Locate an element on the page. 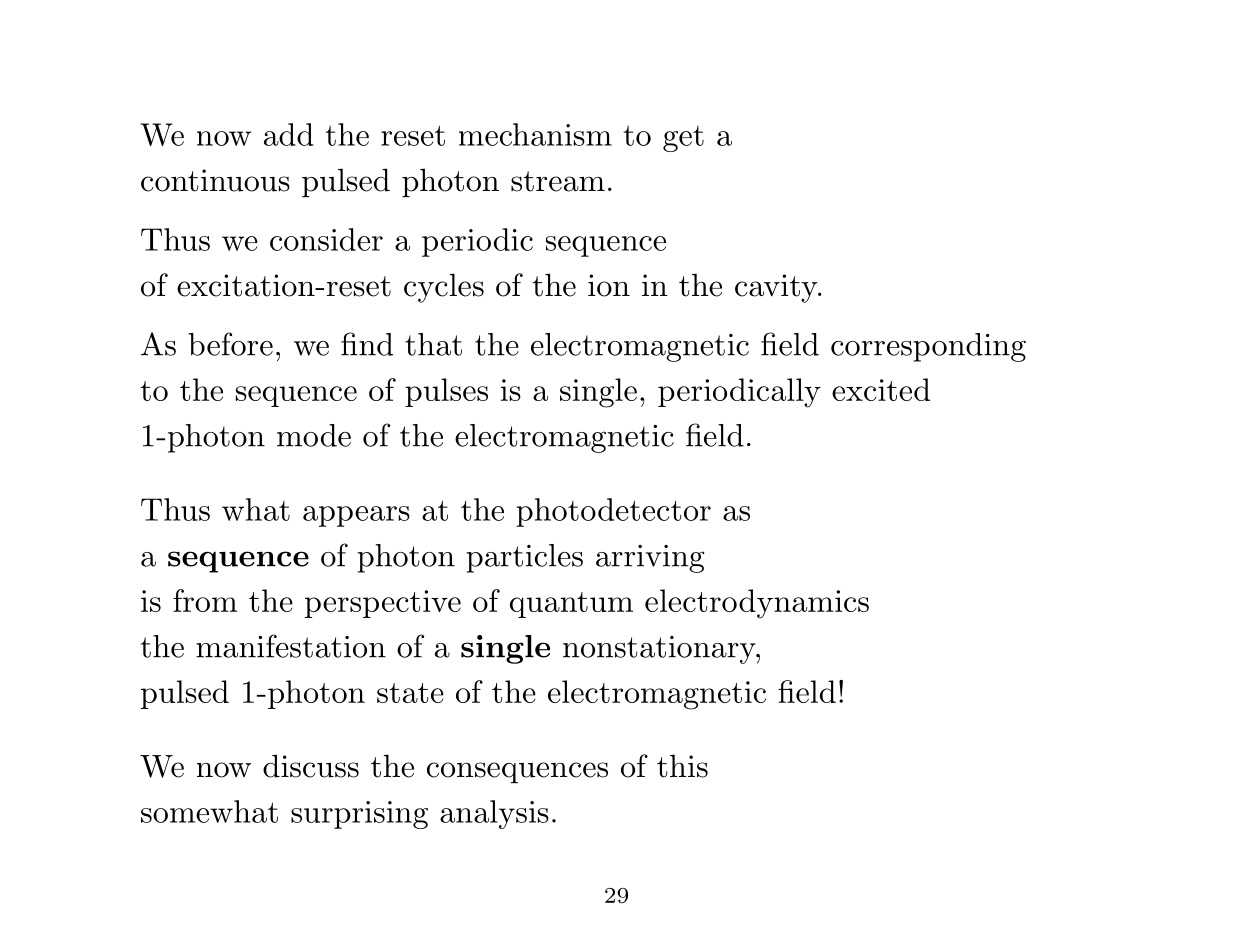 Image resolution: width=1233 pixels, height=952 pixels. this is located at coordinates (682, 766).
